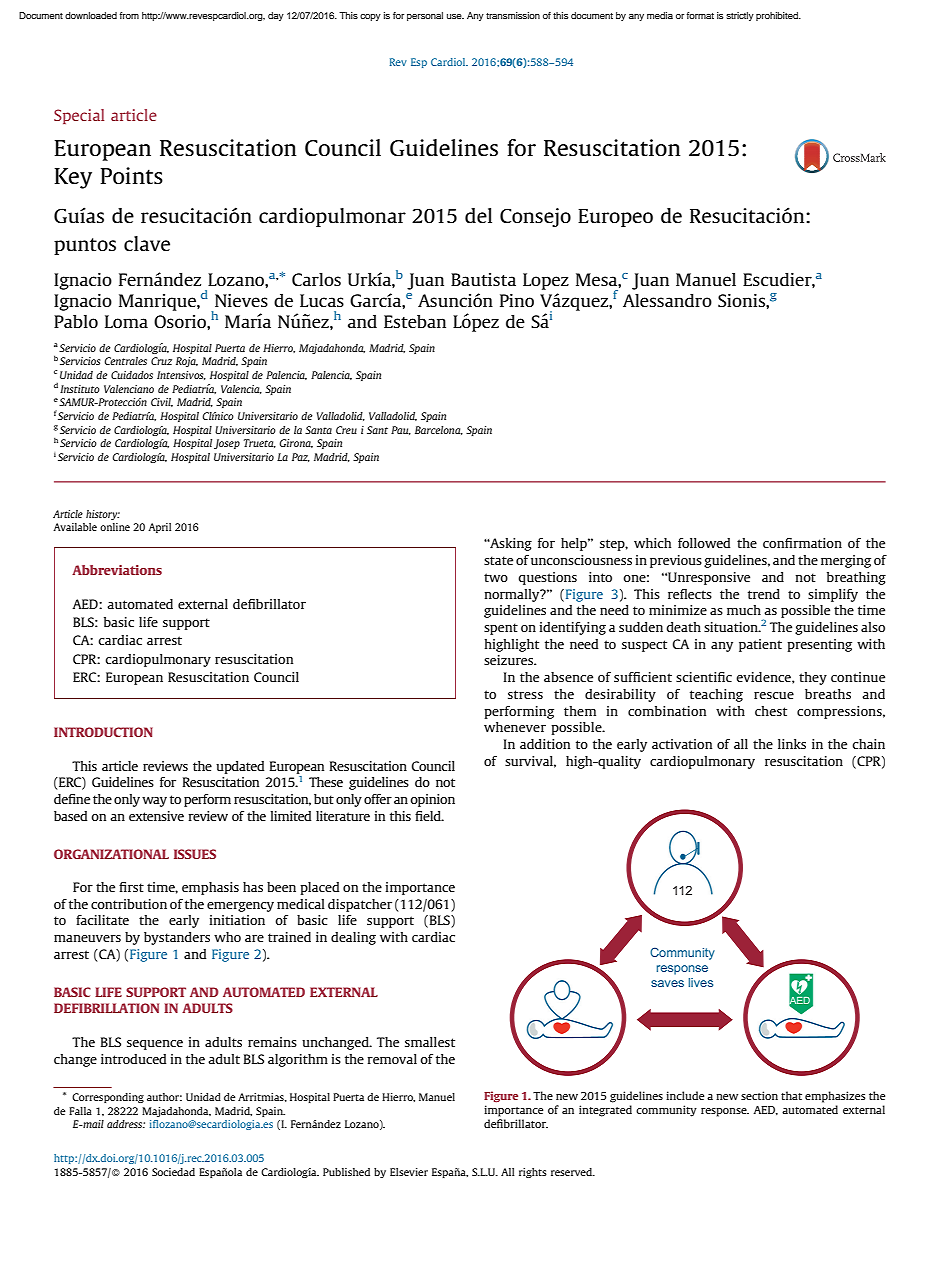 This page has height=1270, width=952. Describe the element at coordinates (667, 300) in the page. I see `Alessandro` at that location.
